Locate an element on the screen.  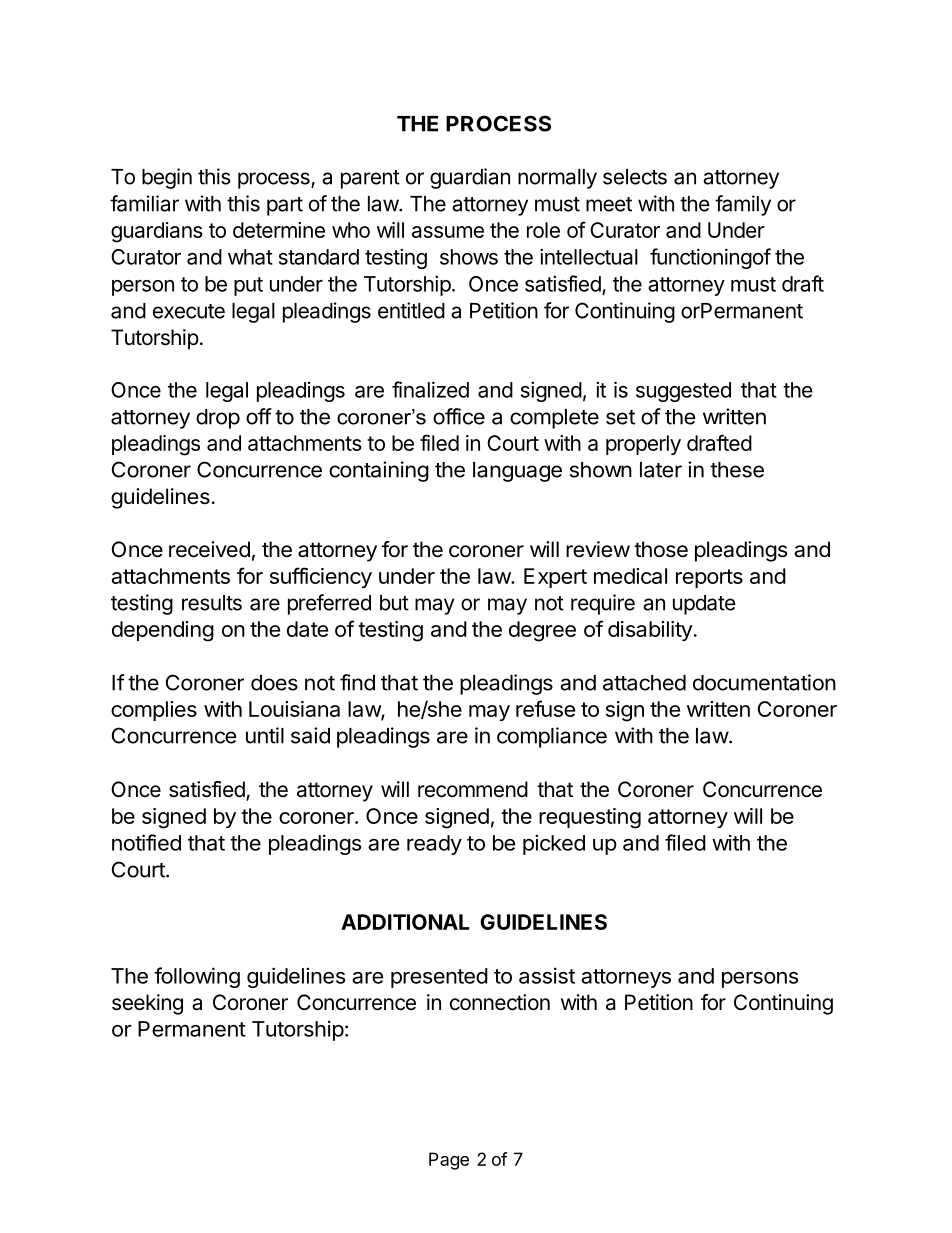
begin is located at coordinates (167, 178).
